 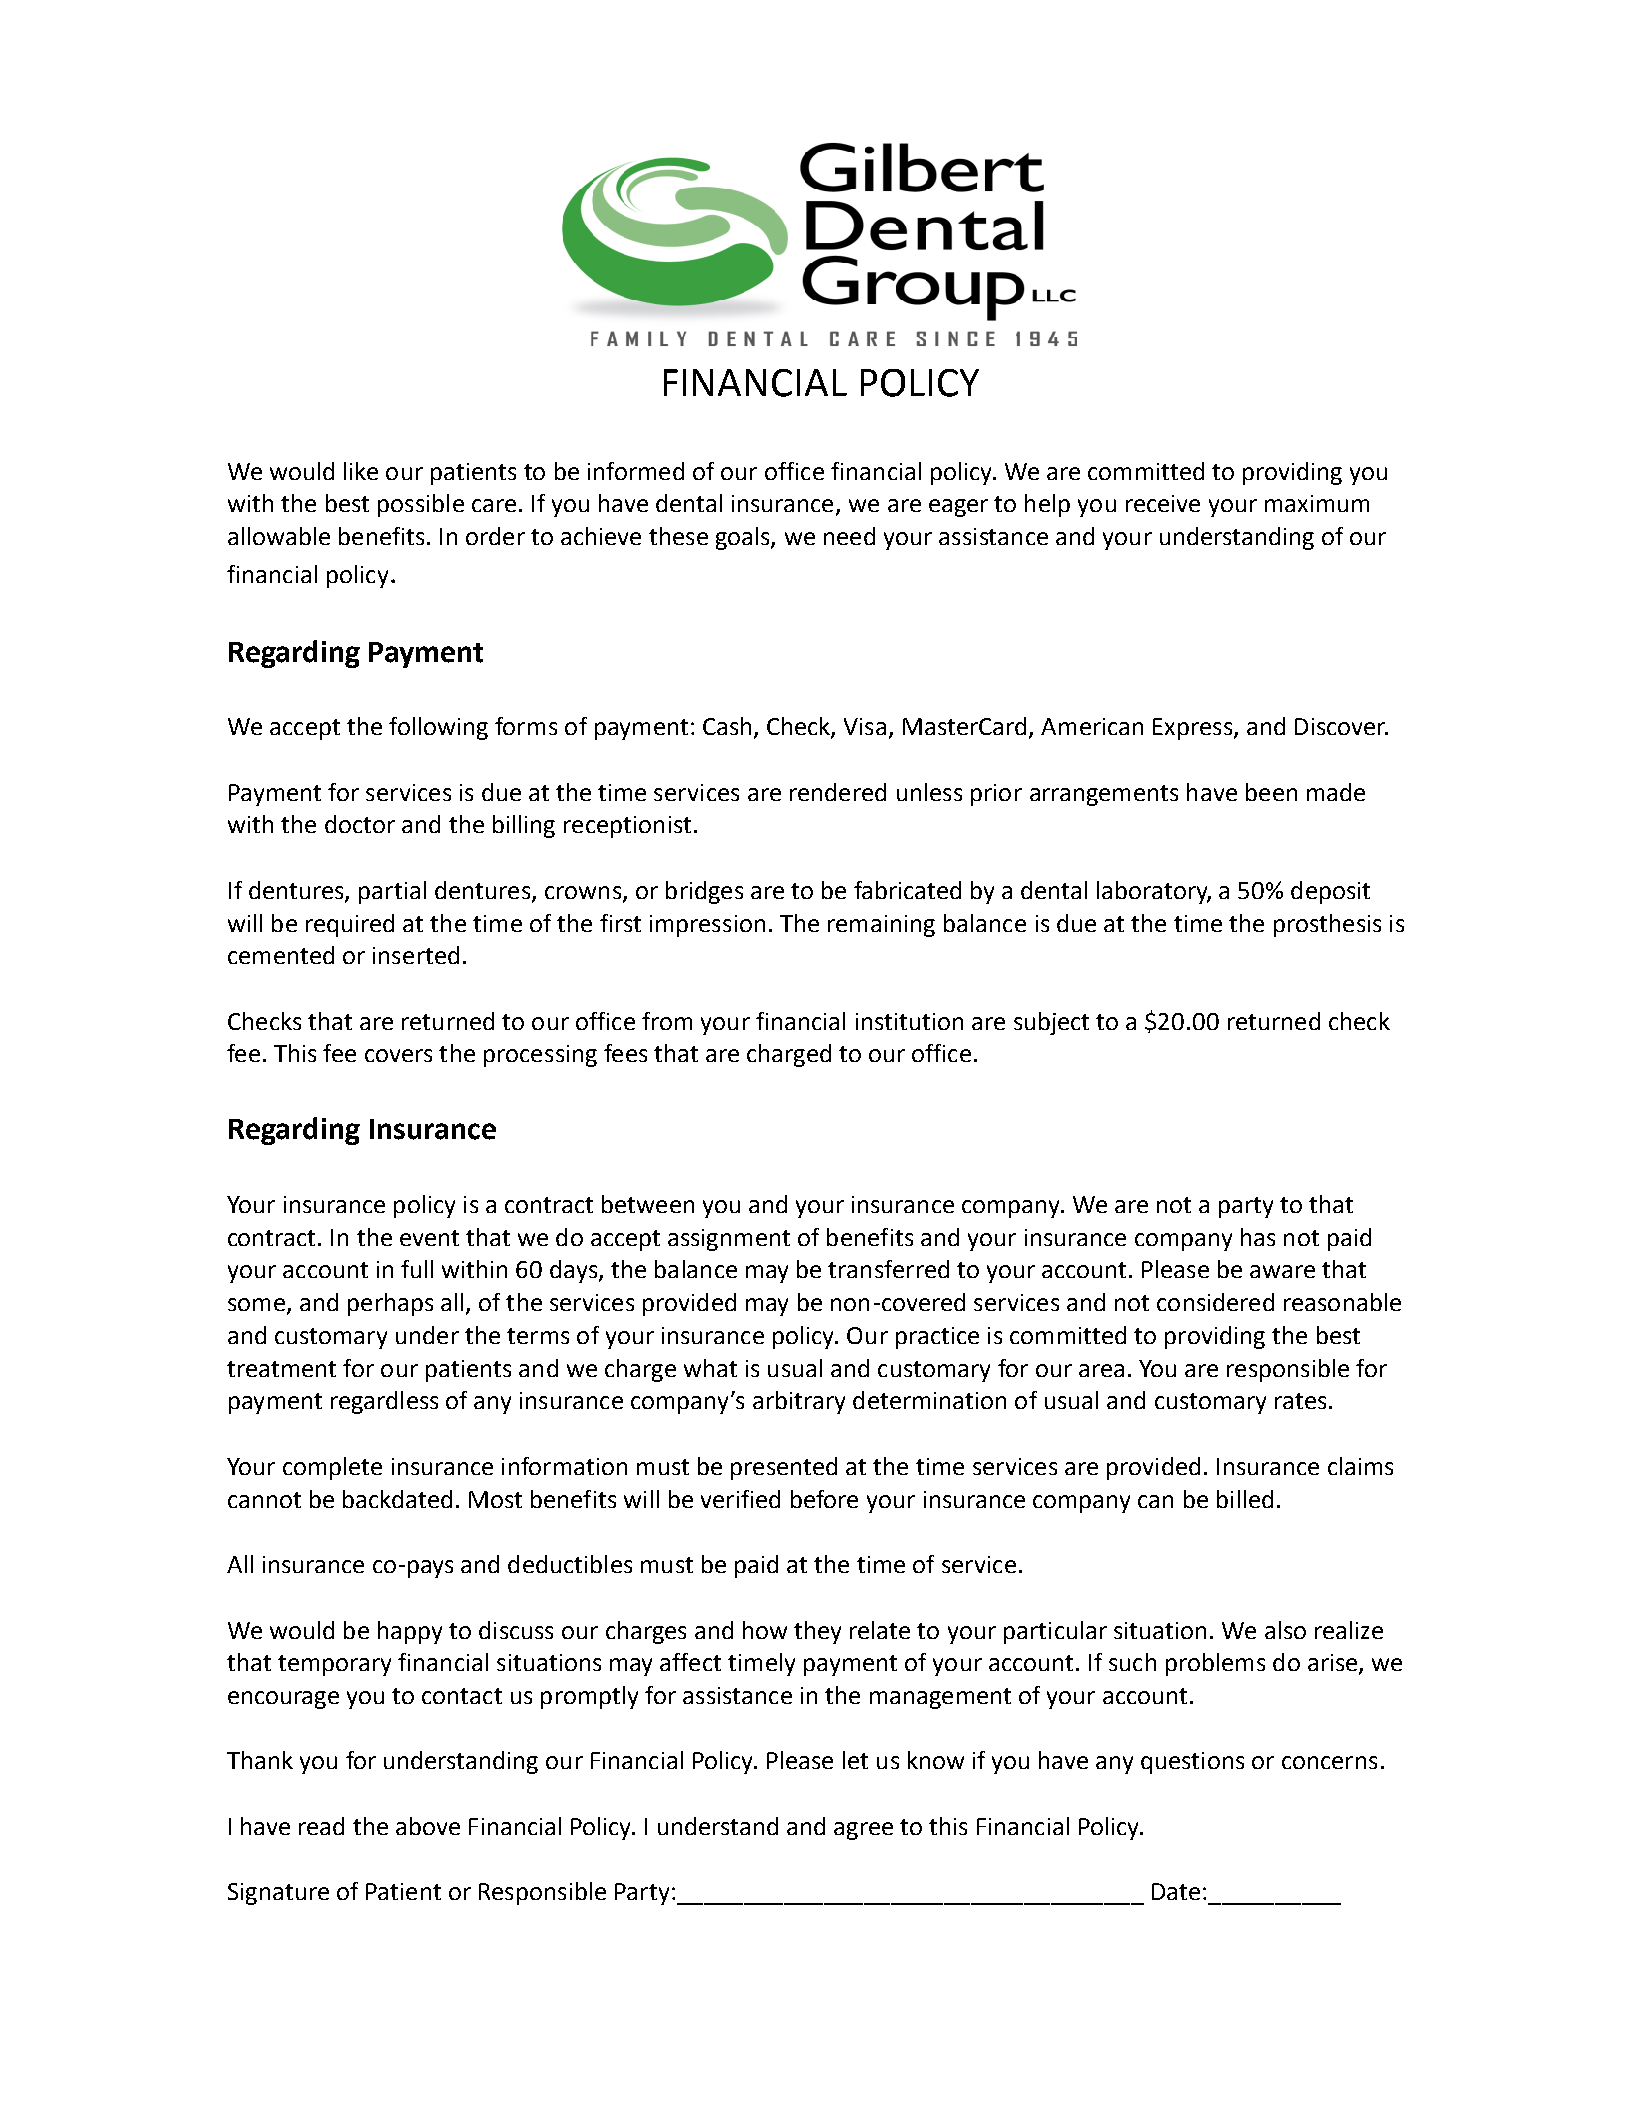 What do you see at coordinates (729, 1240) in the screenshot?
I see `assignment` at bounding box center [729, 1240].
